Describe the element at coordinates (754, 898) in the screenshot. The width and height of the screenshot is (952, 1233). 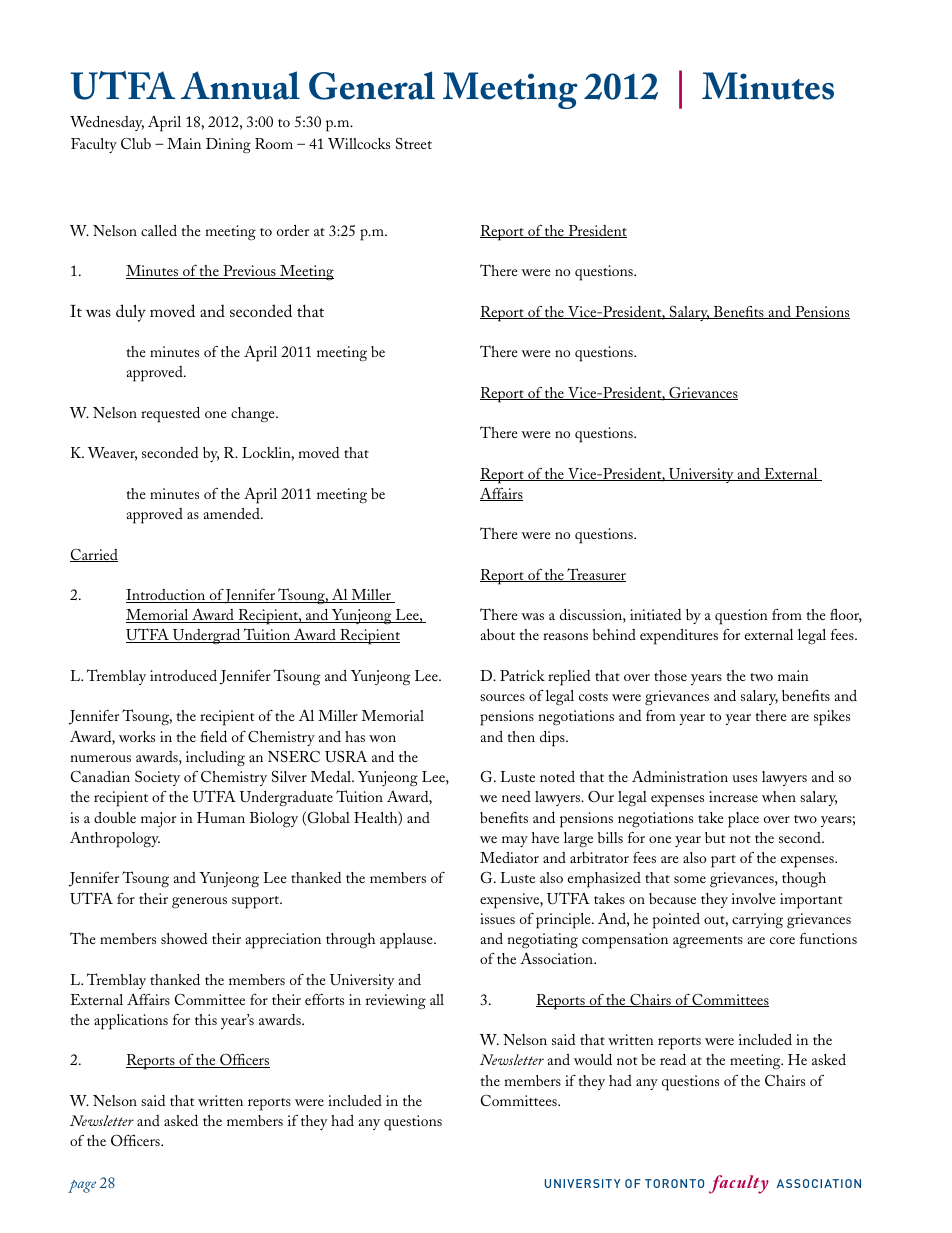
I see `involve` at that location.
